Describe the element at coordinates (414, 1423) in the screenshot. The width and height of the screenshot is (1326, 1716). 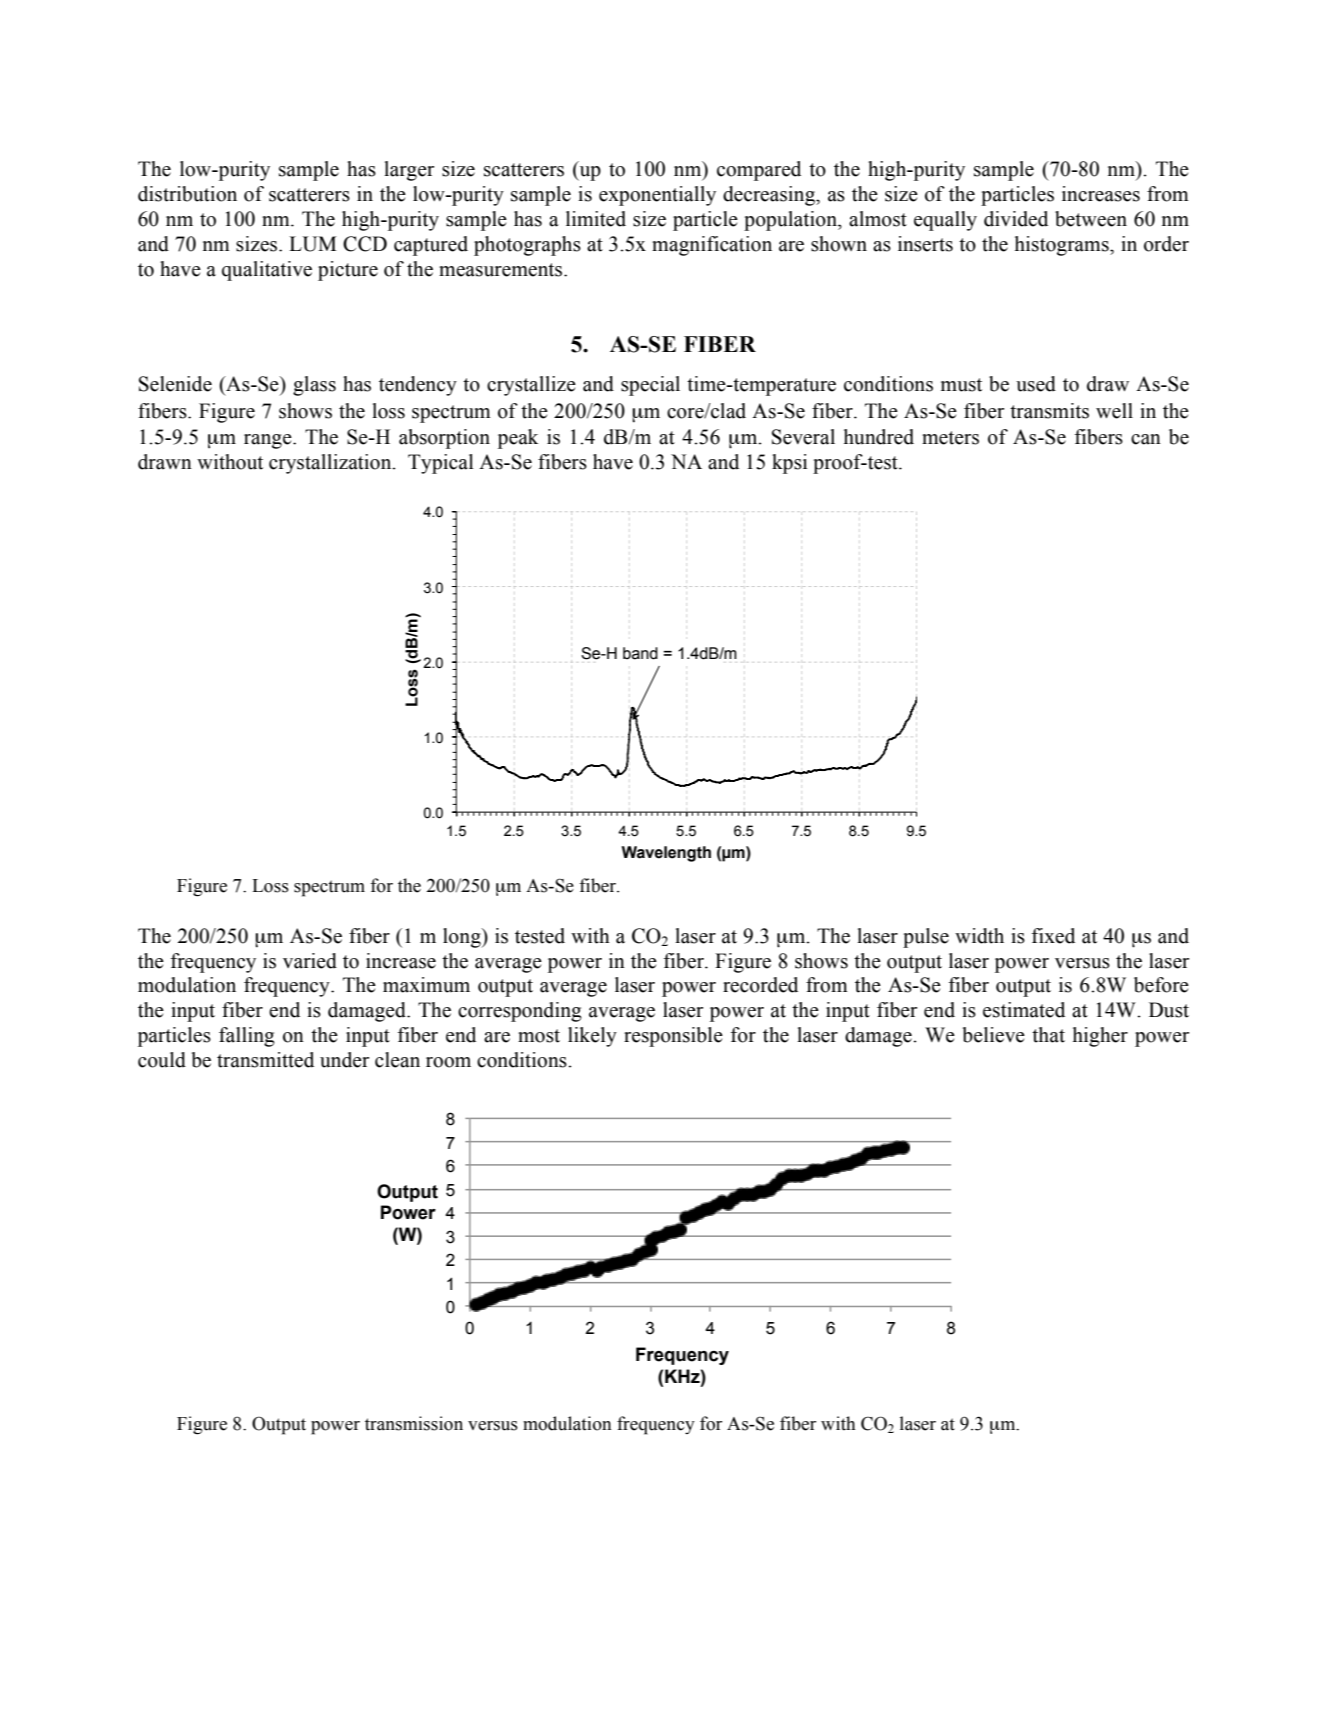
I see `transmission` at that location.
